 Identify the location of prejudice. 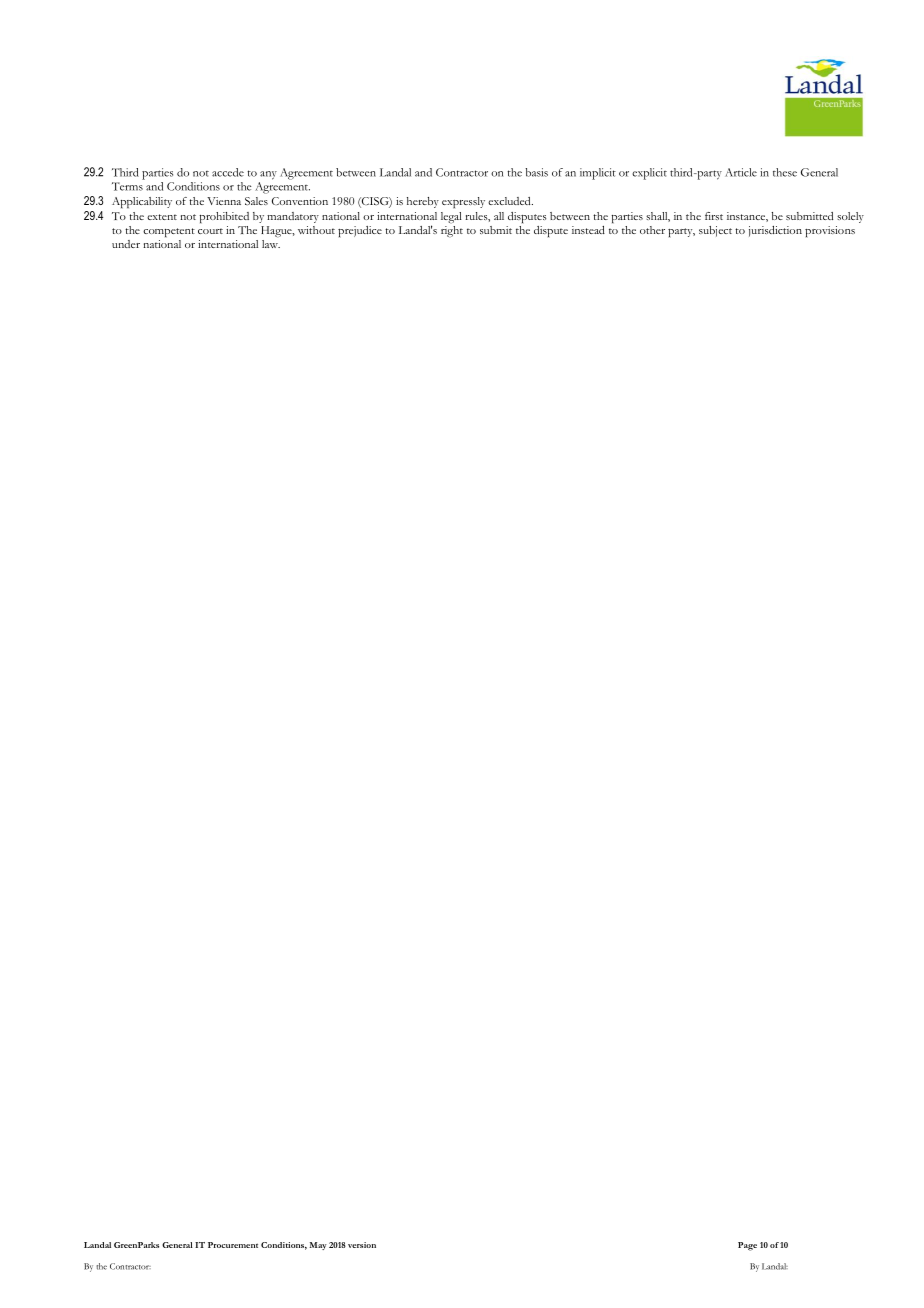
(360, 231).
